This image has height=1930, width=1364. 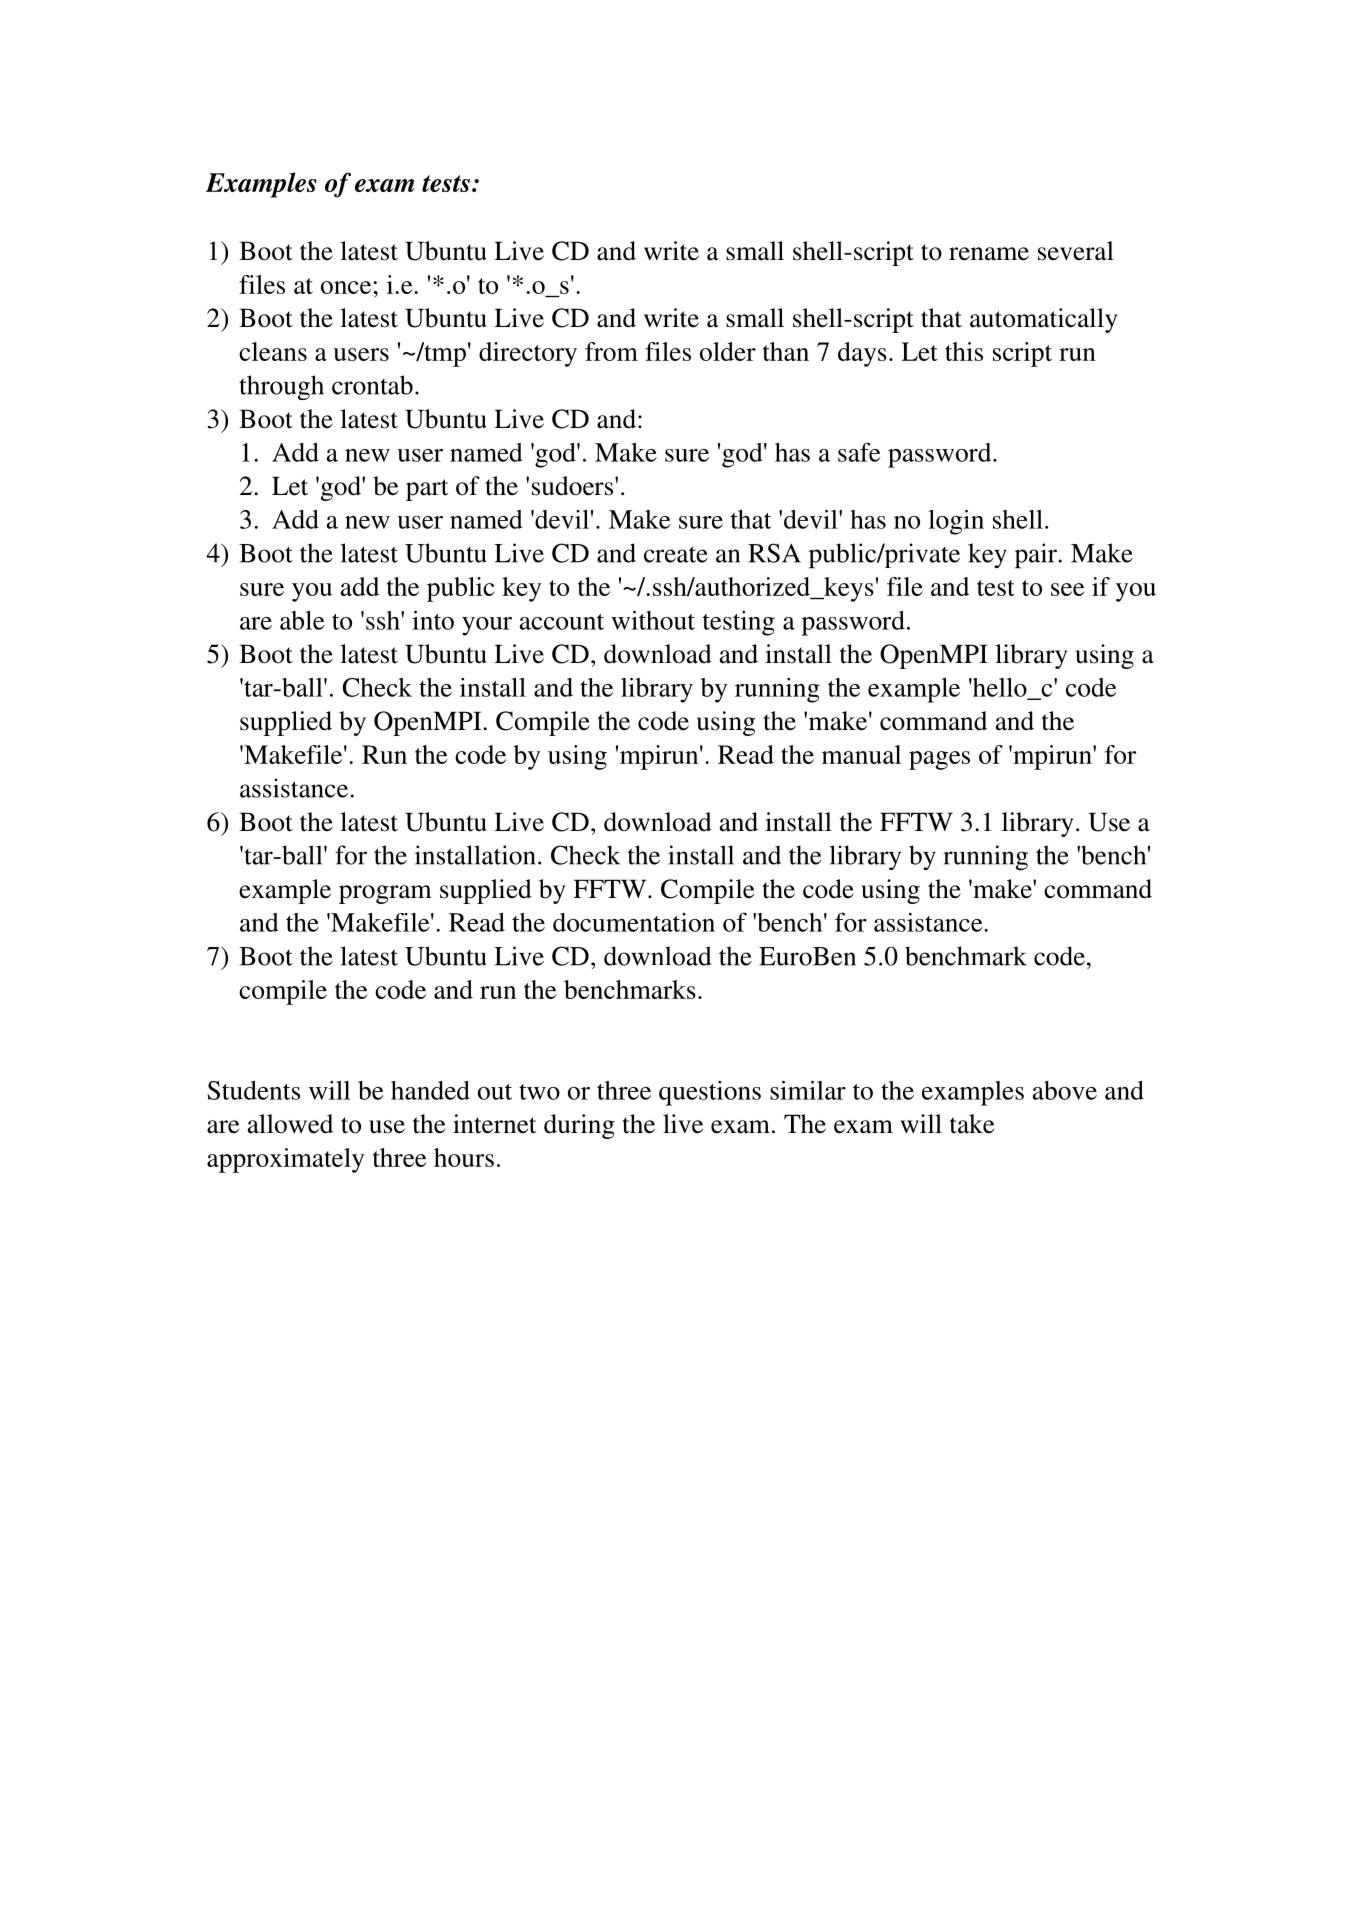 I want to click on once, so click(x=347, y=287).
